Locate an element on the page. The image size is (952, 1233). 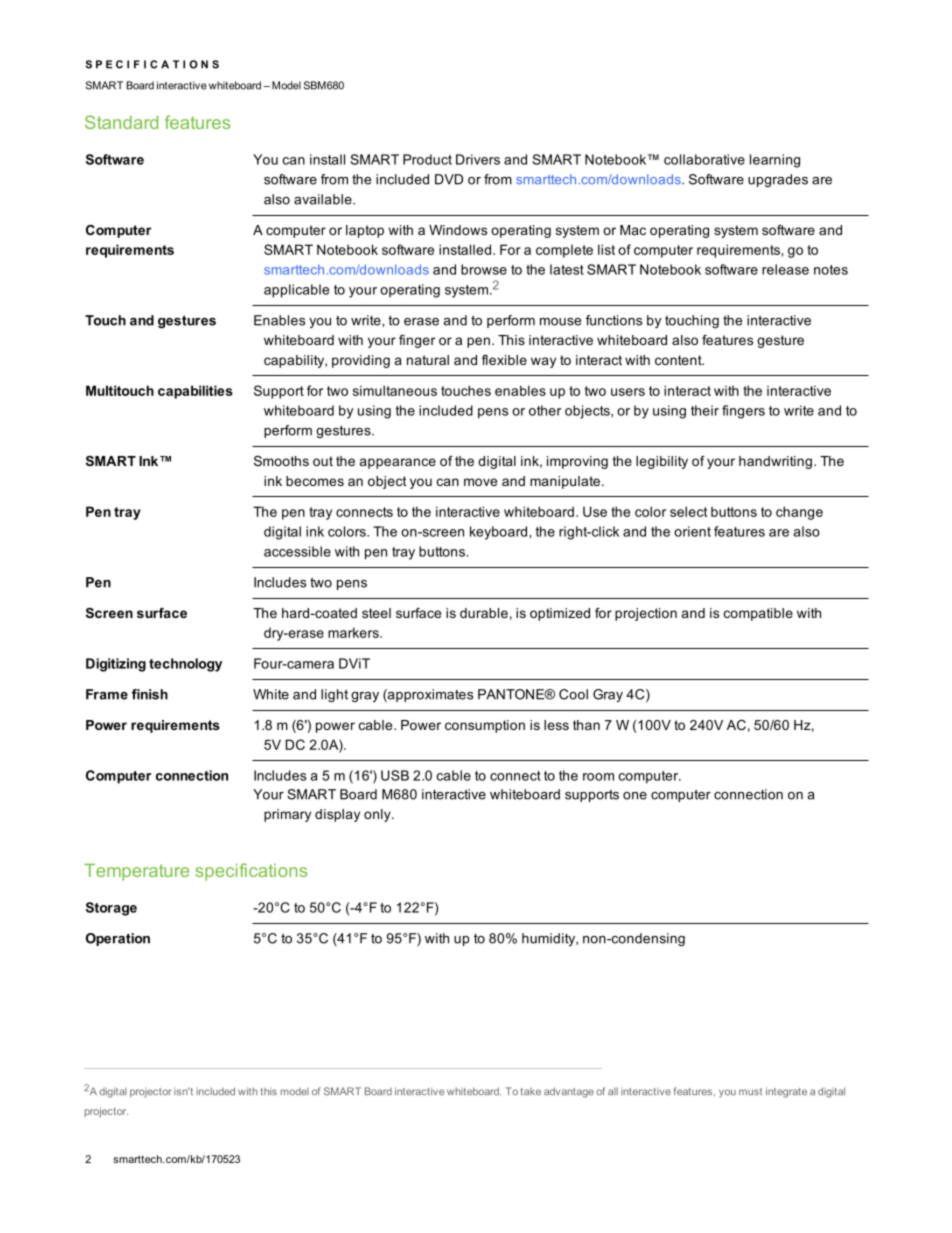
Standard is located at coordinates (121, 122).
